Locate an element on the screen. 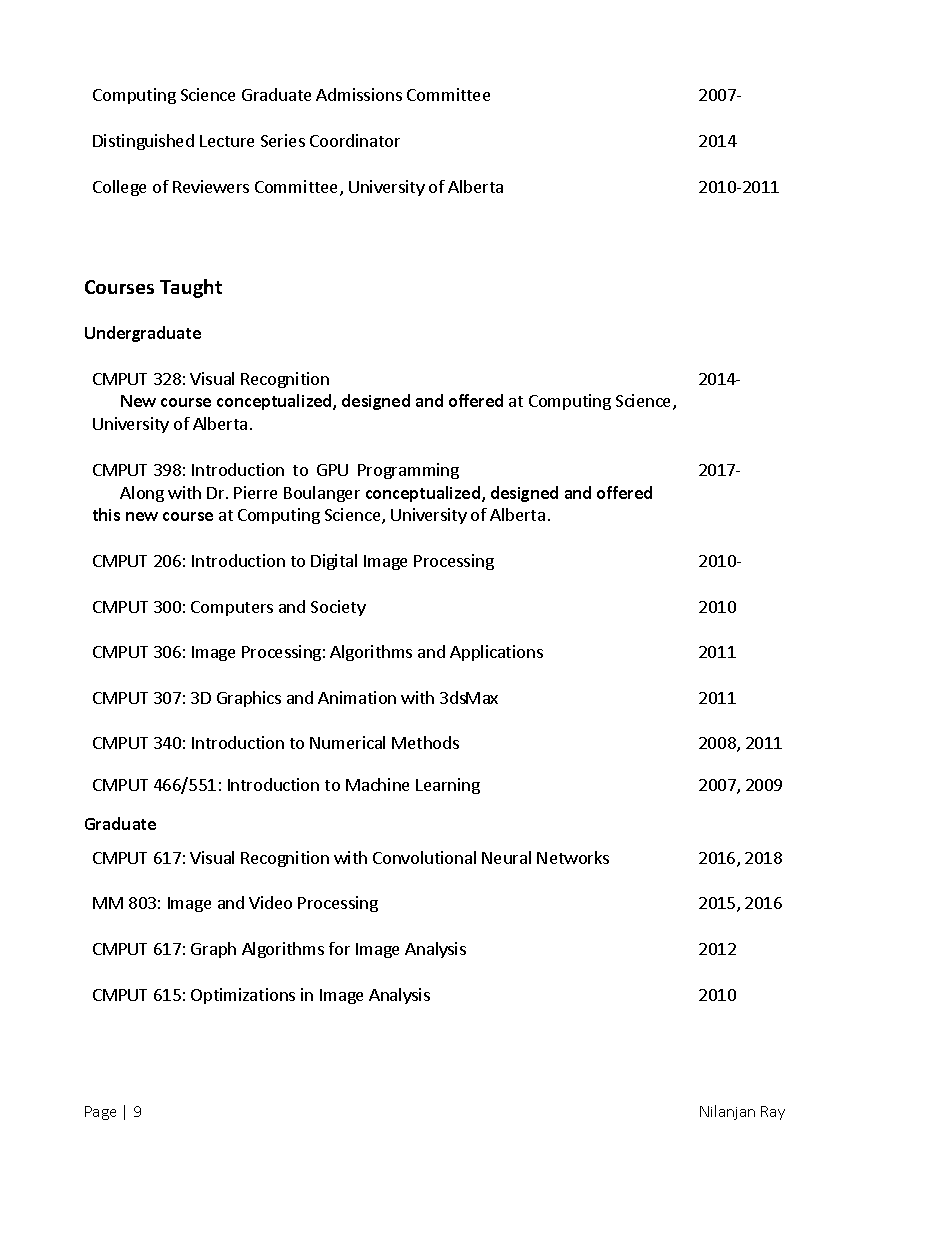 The height and width of the screenshot is (1233, 952). for is located at coordinates (339, 948).
